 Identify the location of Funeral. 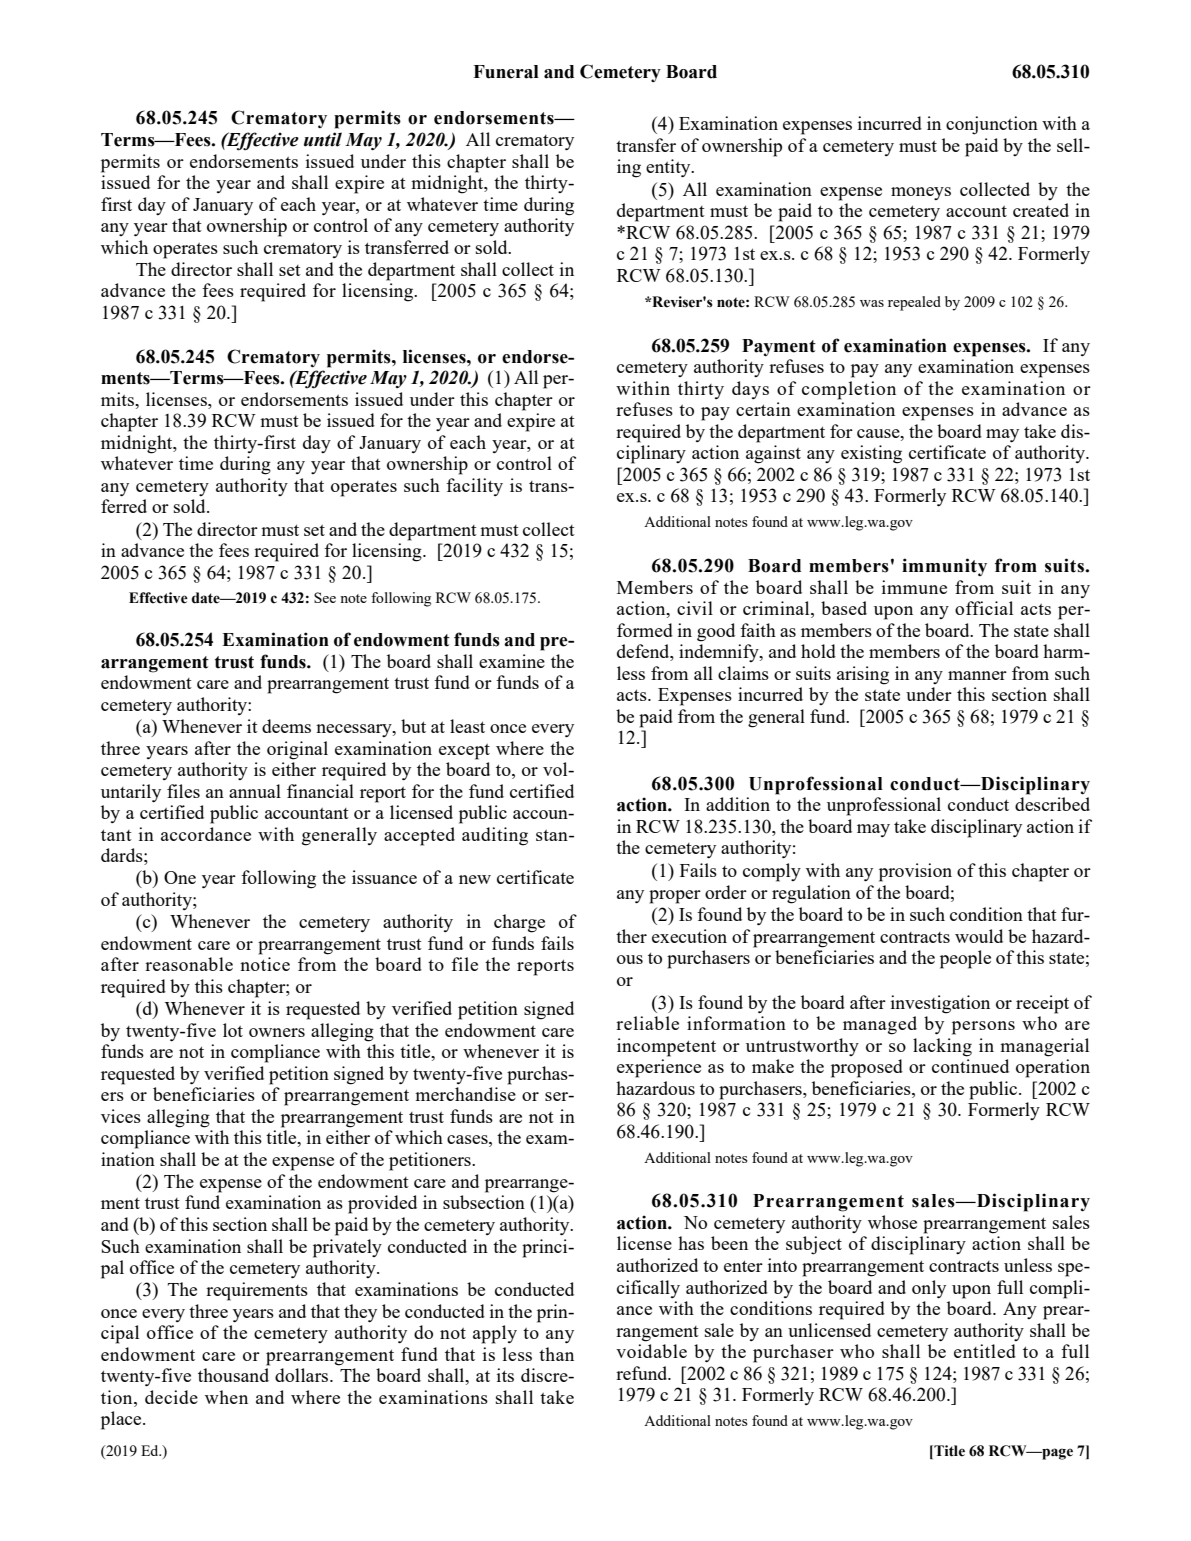
(506, 72).
